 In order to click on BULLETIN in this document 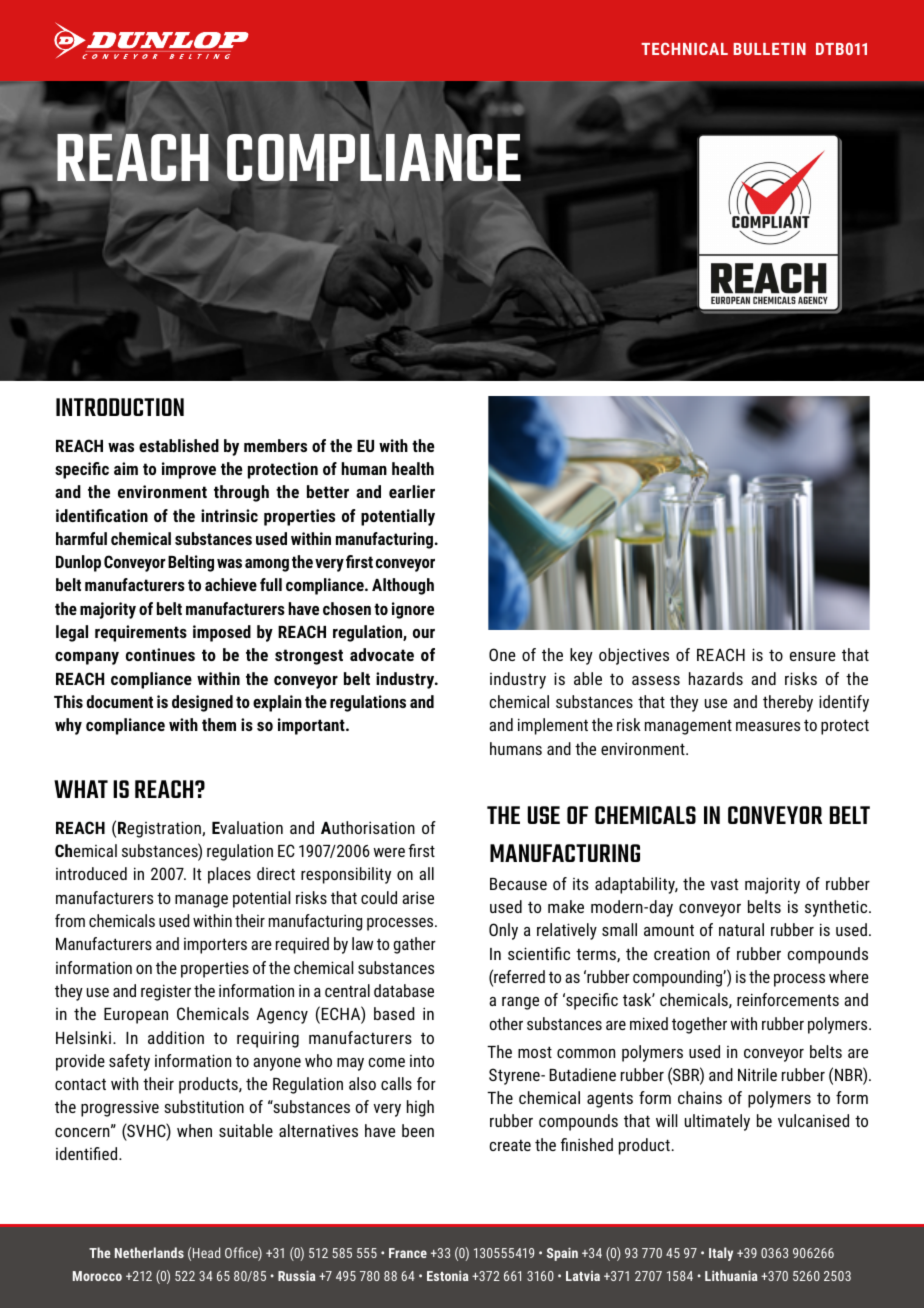, I will do `click(770, 49)`.
